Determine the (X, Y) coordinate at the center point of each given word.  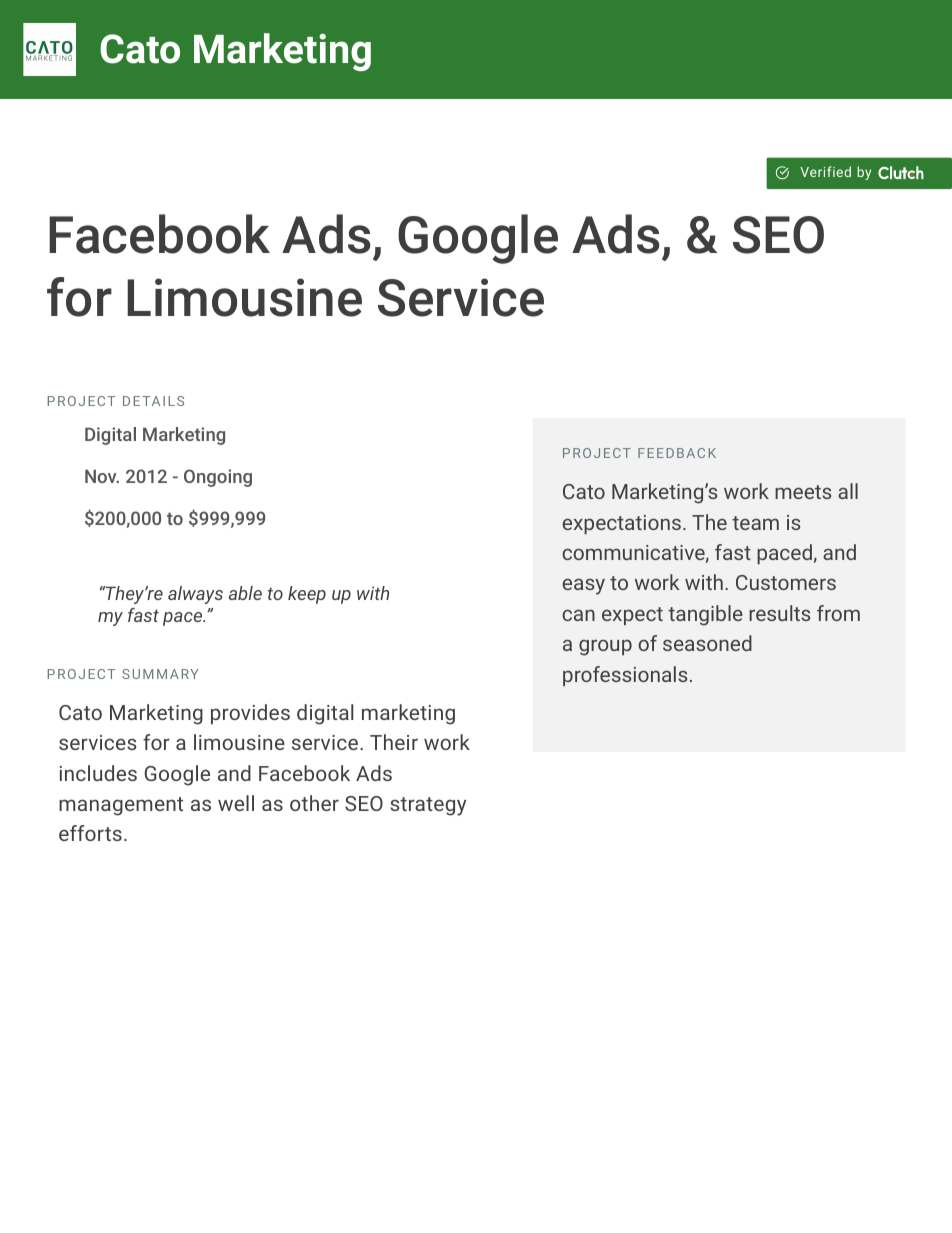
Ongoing (218, 478)
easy (583, 586)
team (755, 523)
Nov (102, 476)
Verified (825, 171)
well (236, 803)
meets (803, 492)
